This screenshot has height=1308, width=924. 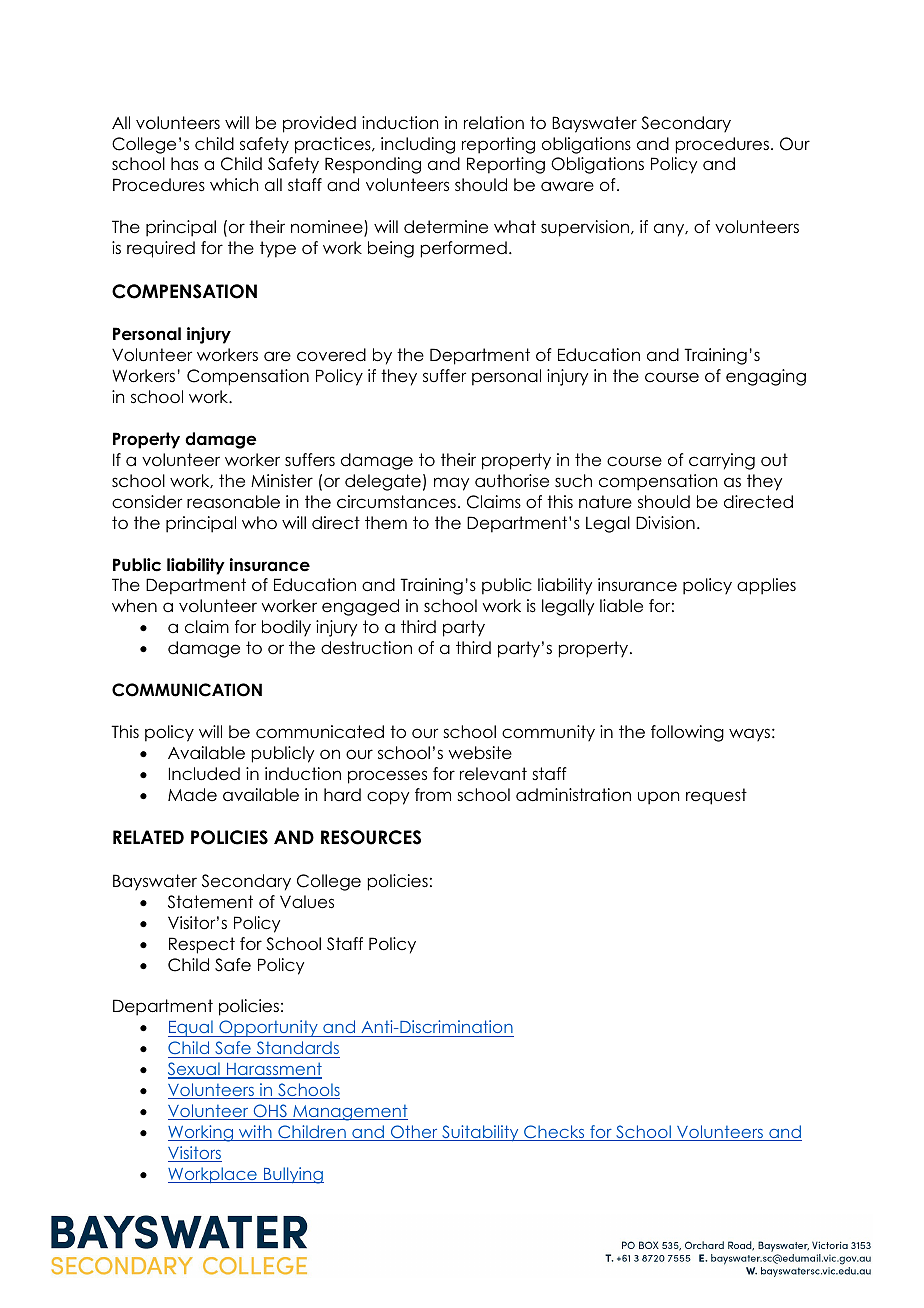 What do you see at coordinates (187, 690) in the screenshot?
I see `COMMUNICATION` at bounding box center [187, 690].
